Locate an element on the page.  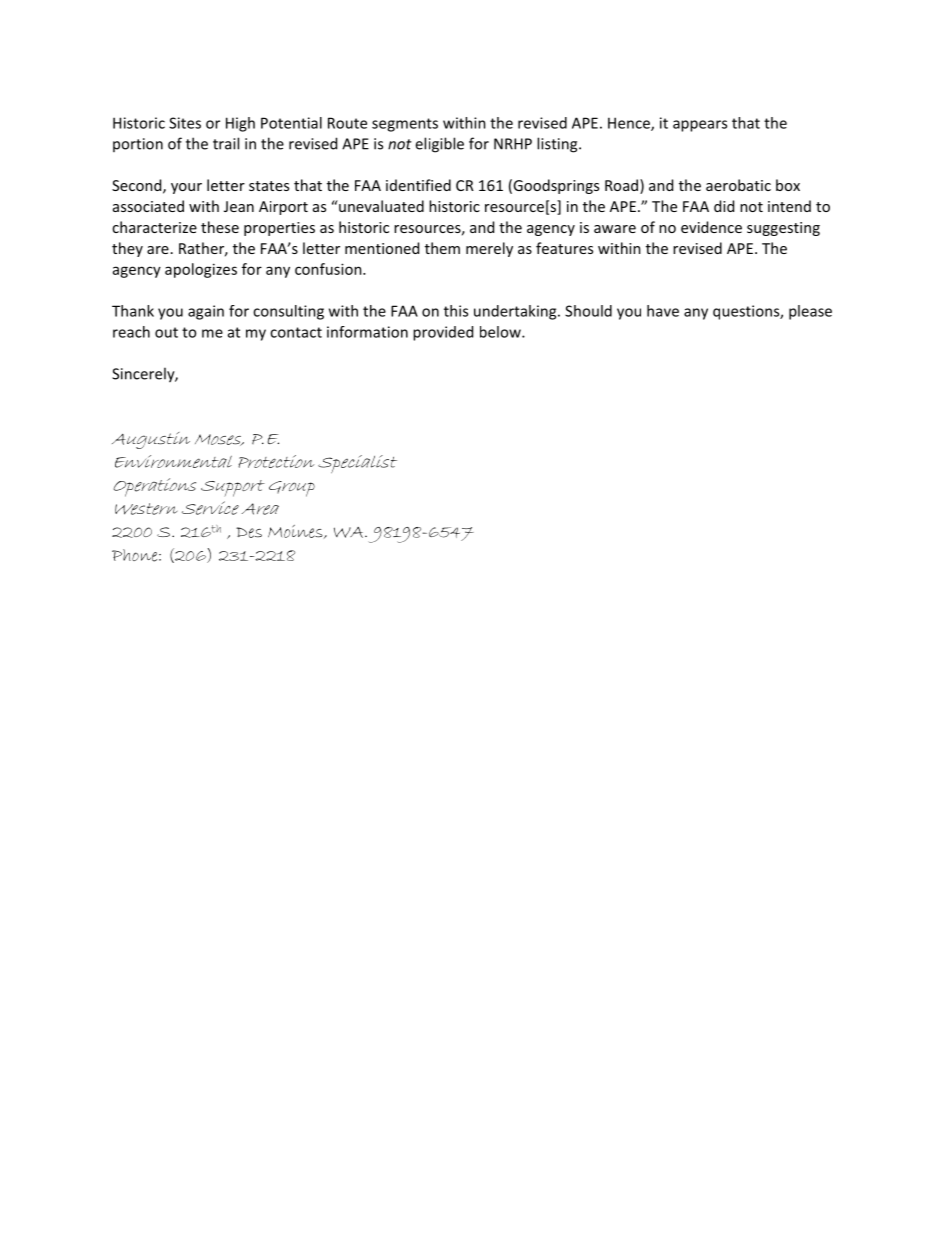
appears is located at coordinates (700, 126).
